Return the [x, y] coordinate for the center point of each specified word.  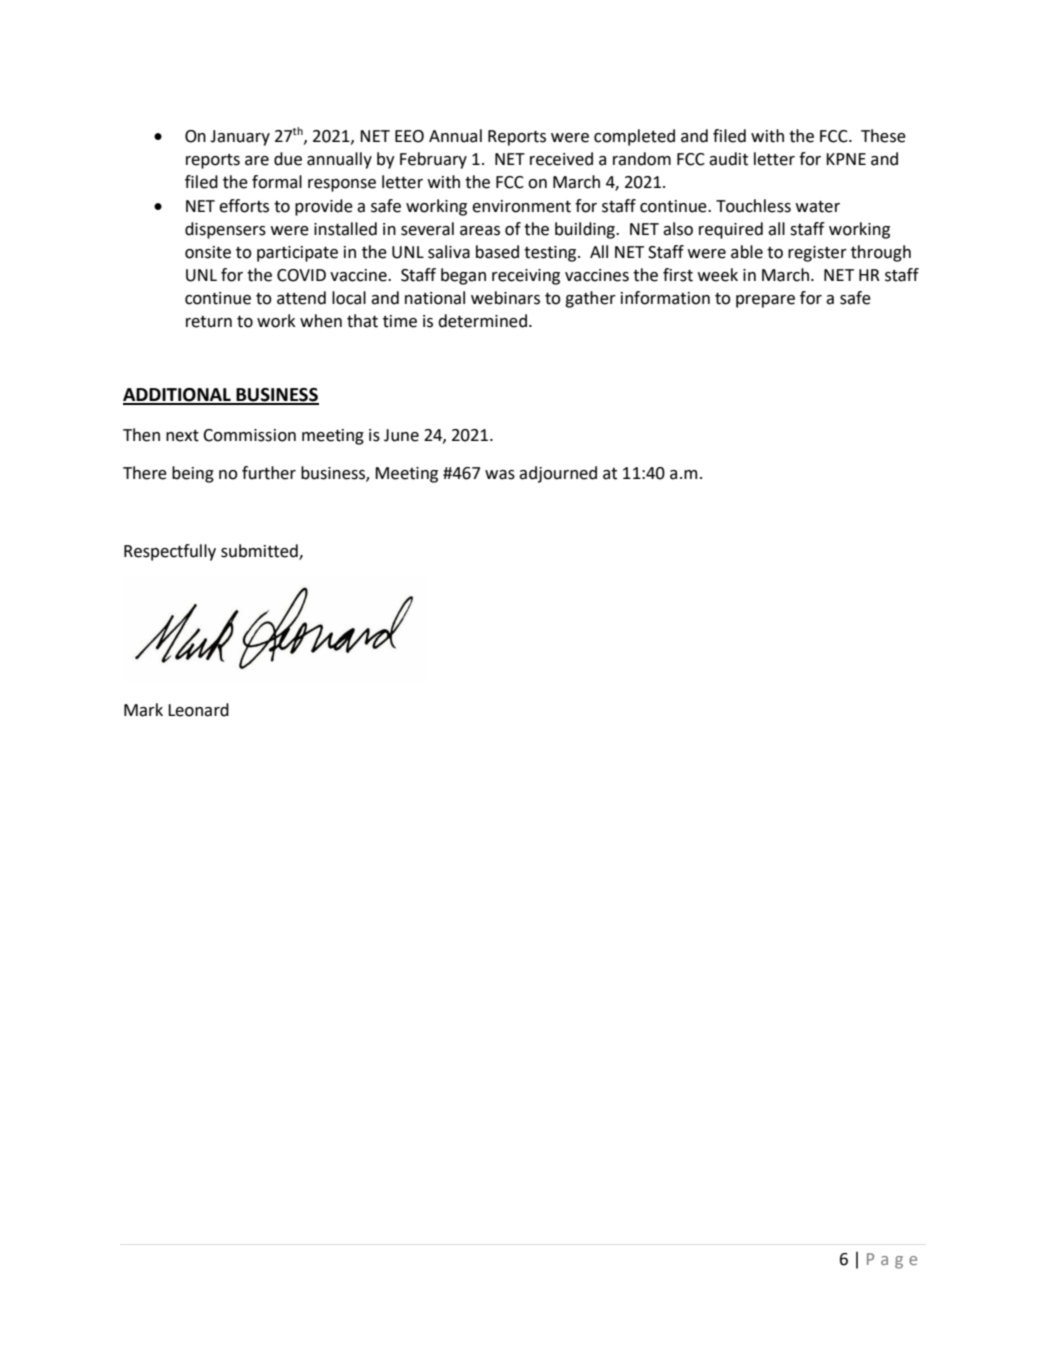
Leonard [198, 710]
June [401, 435]
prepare [765, 301]
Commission [249, 435]
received [561, 159]
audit [728, 159]
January [240, 138]
